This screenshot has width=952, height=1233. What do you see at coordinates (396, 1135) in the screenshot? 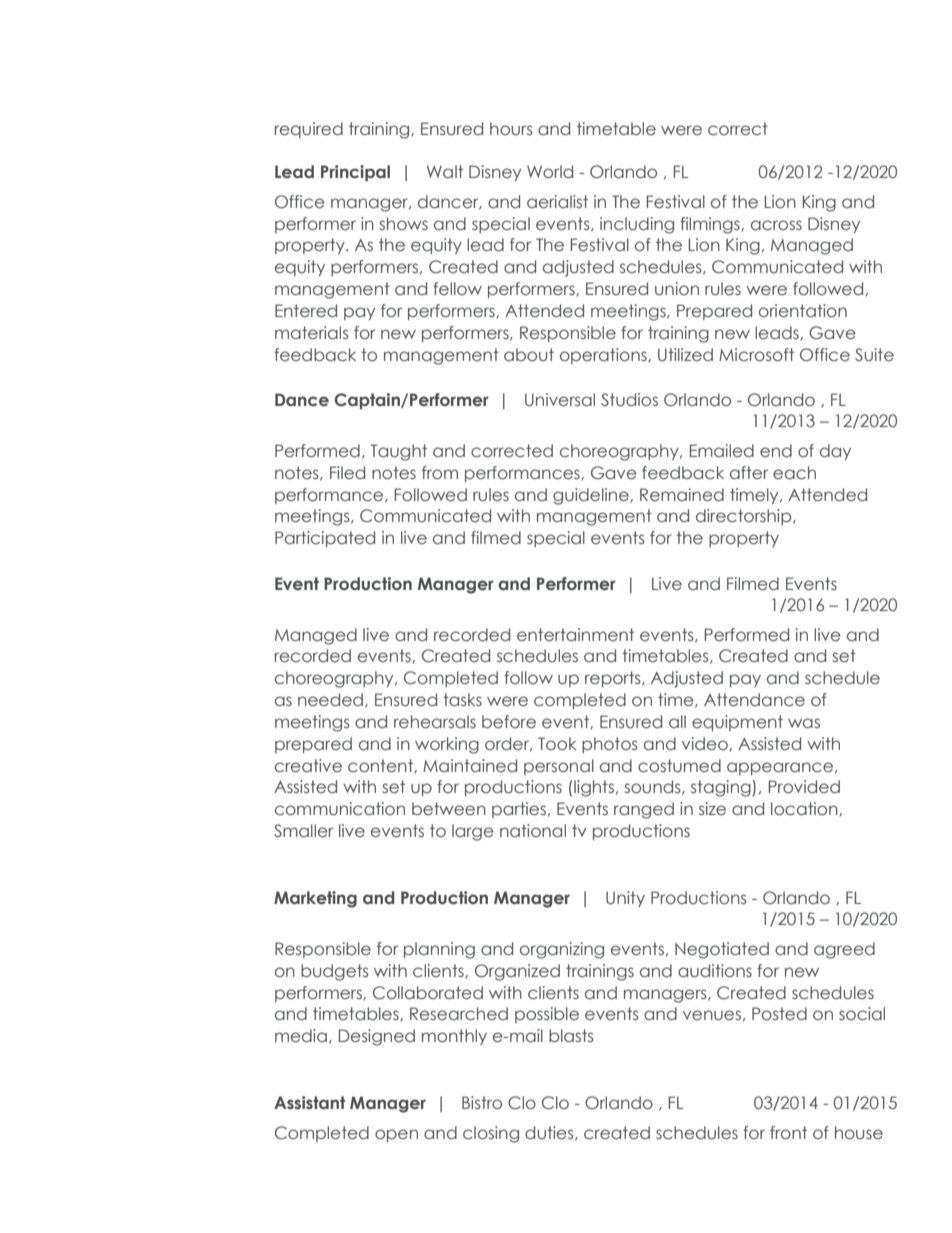
I see `open` at bounding box center [396, 1135].
